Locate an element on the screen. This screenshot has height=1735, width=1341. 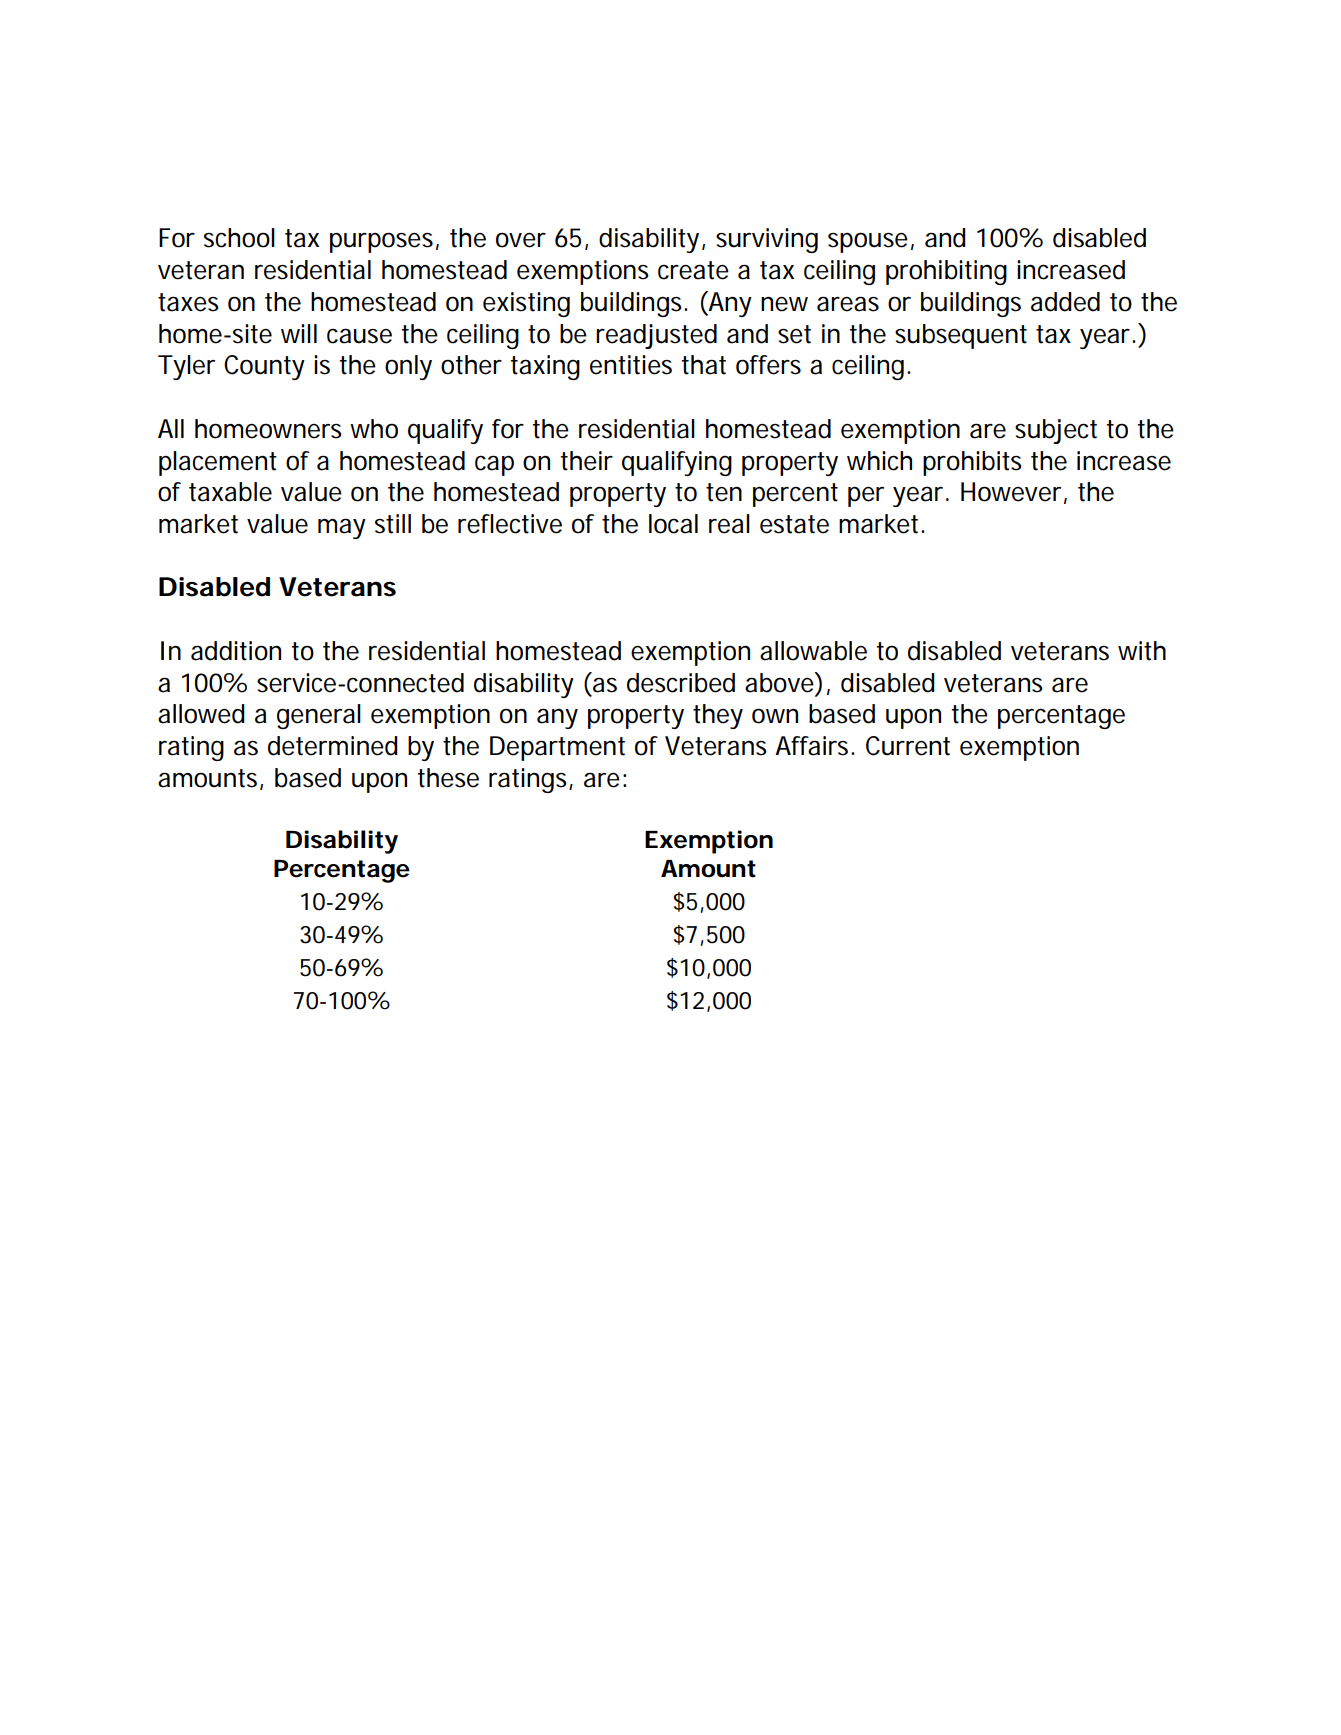
prohibiting is located at coordinates (946, 272).
